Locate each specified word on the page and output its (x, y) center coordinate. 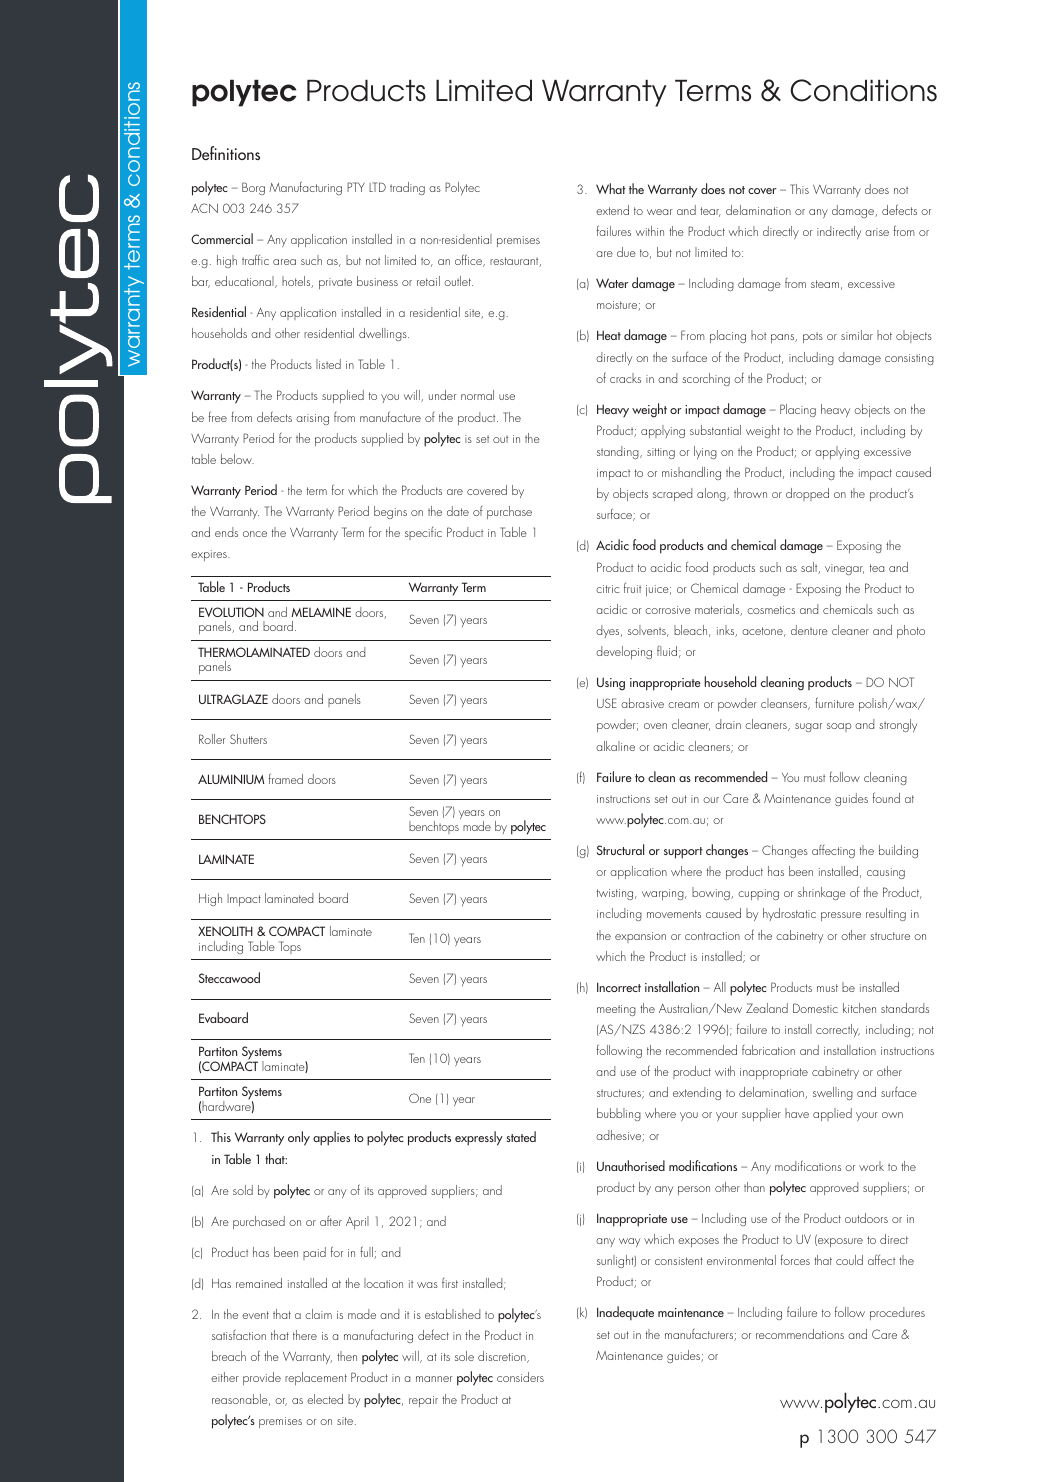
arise (877, 232)
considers (520, 1377)
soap (839, 727)
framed (286, 778)
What (611, 188)
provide (262, 1378)
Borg (253, 188)
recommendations (800, 1334)
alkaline (615, 746)
